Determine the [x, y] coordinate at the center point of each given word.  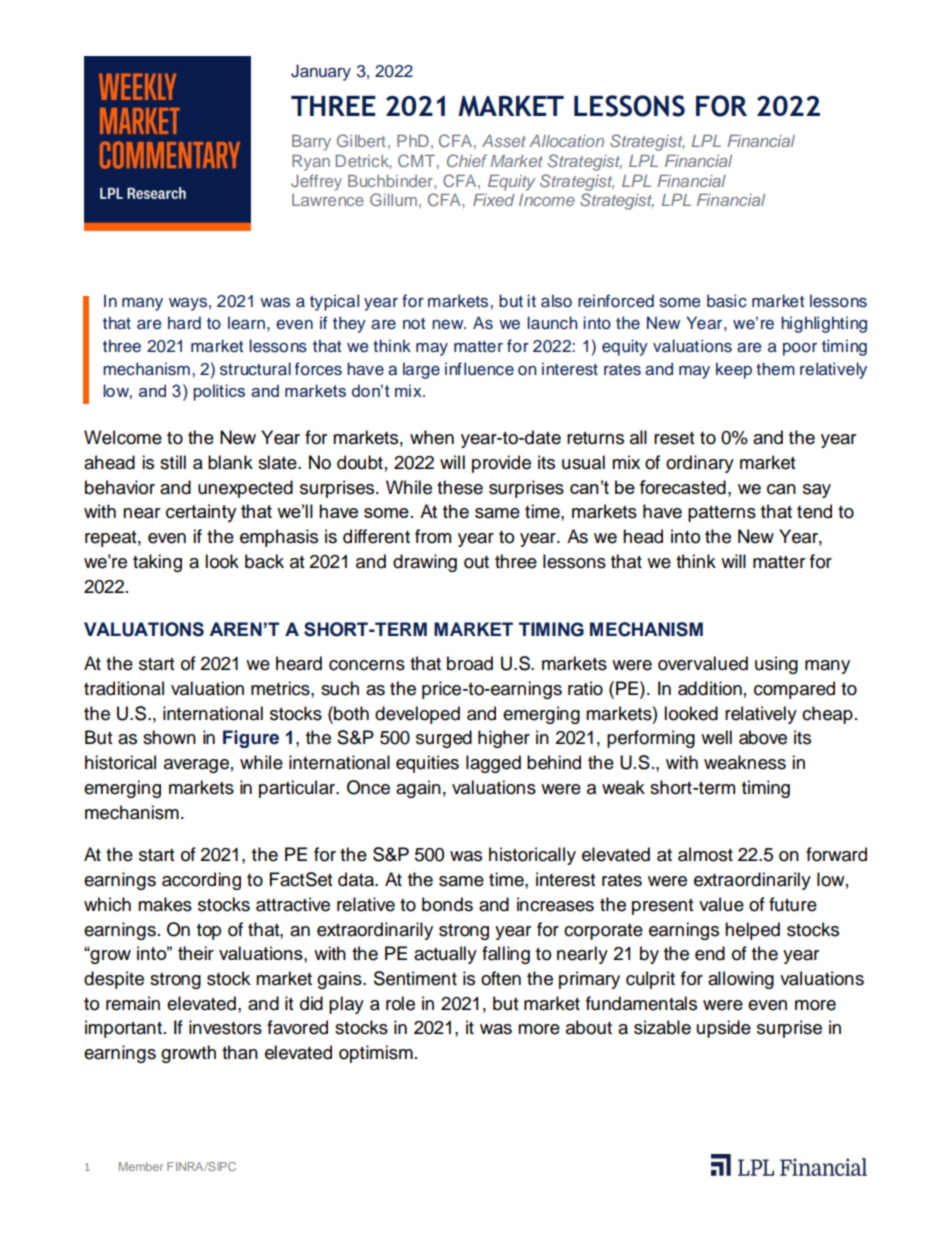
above [763, 737]
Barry [311, 143]
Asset [504, 141]
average [196, 766]
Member [141, 1166]
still [173, 462]
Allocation [566, 141]
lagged [493, 764]
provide [501, 464]
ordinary [700, 464]
